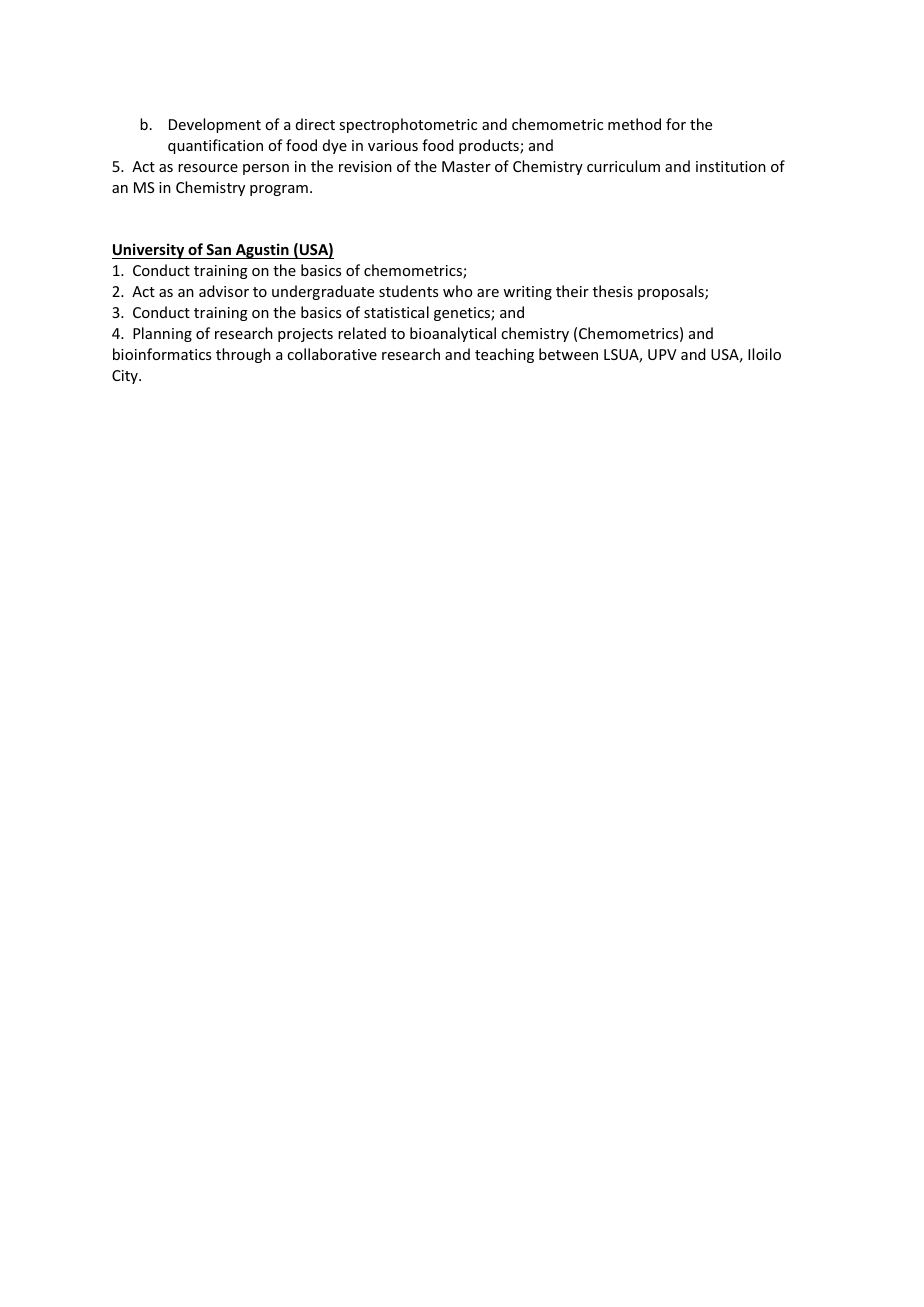 The width and height of the screenshot is (924, 1307). Describe the element at coordinates (393, 145) in the screenshot. I see `various` at that location.
